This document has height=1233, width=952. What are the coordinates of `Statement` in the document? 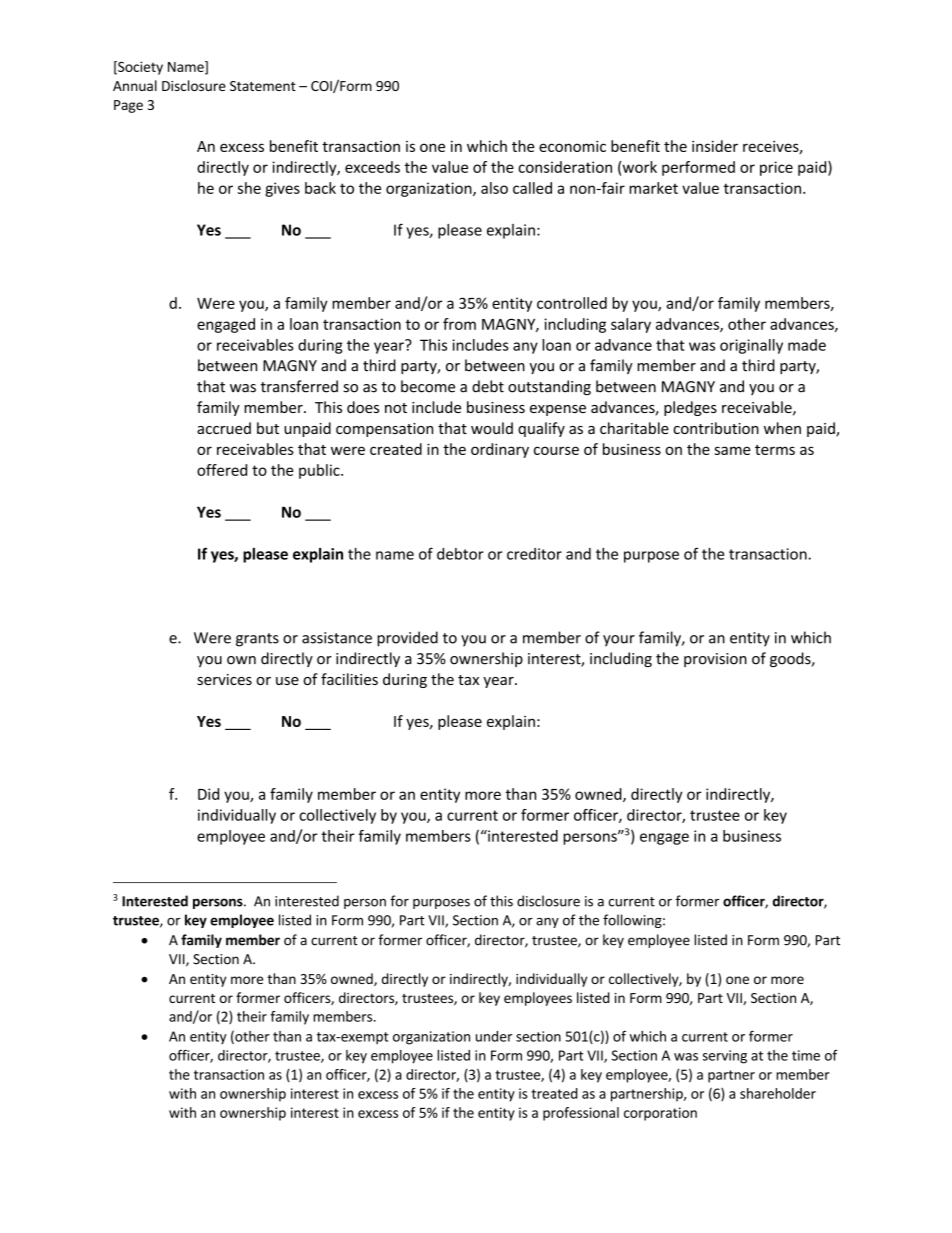 It's located at (263, 86).
